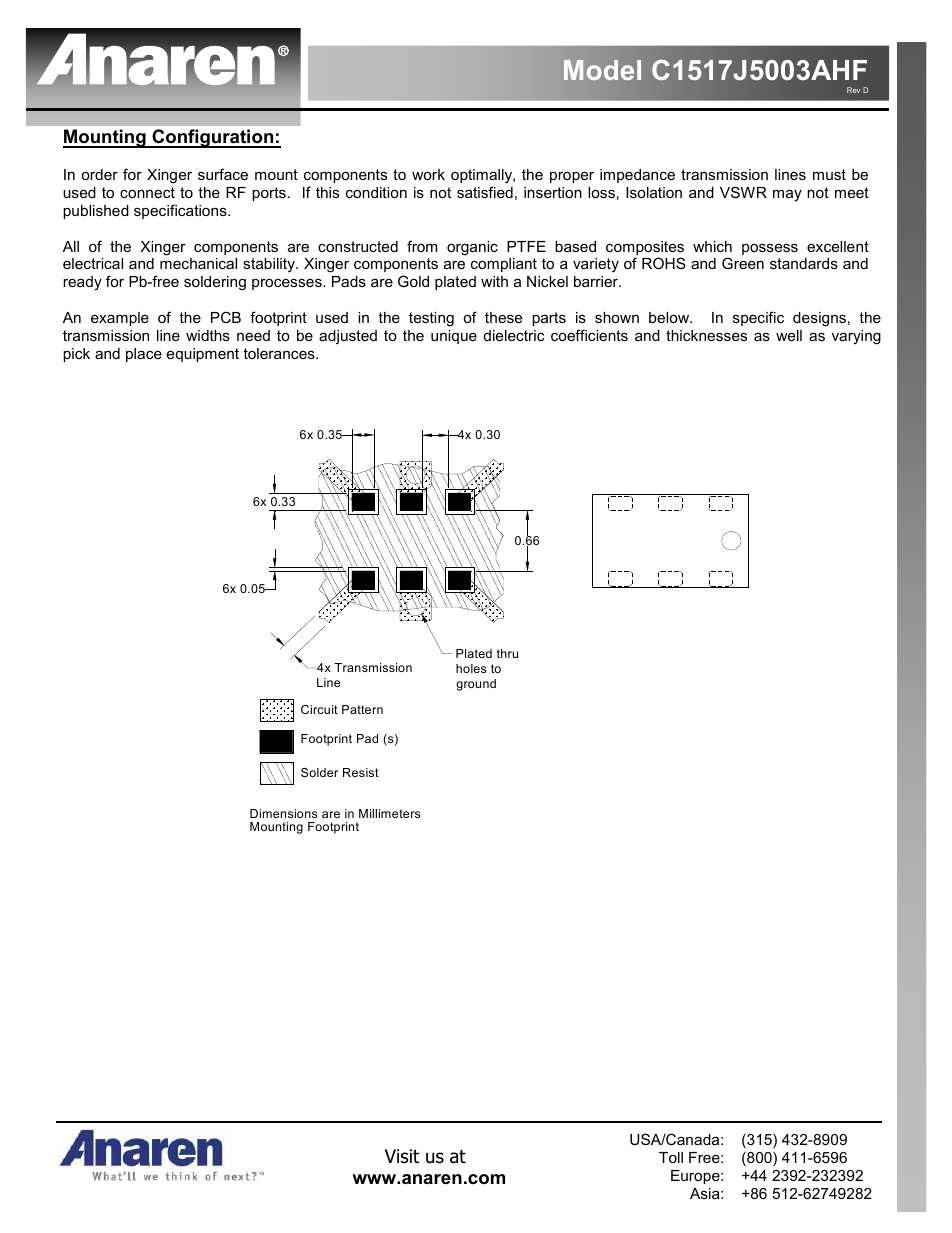 This screenshot has height=1233, width=952. What do you see at coordinates (454, 337) in the screenshot?
I see `unique` at bounding box center [454, 337].
